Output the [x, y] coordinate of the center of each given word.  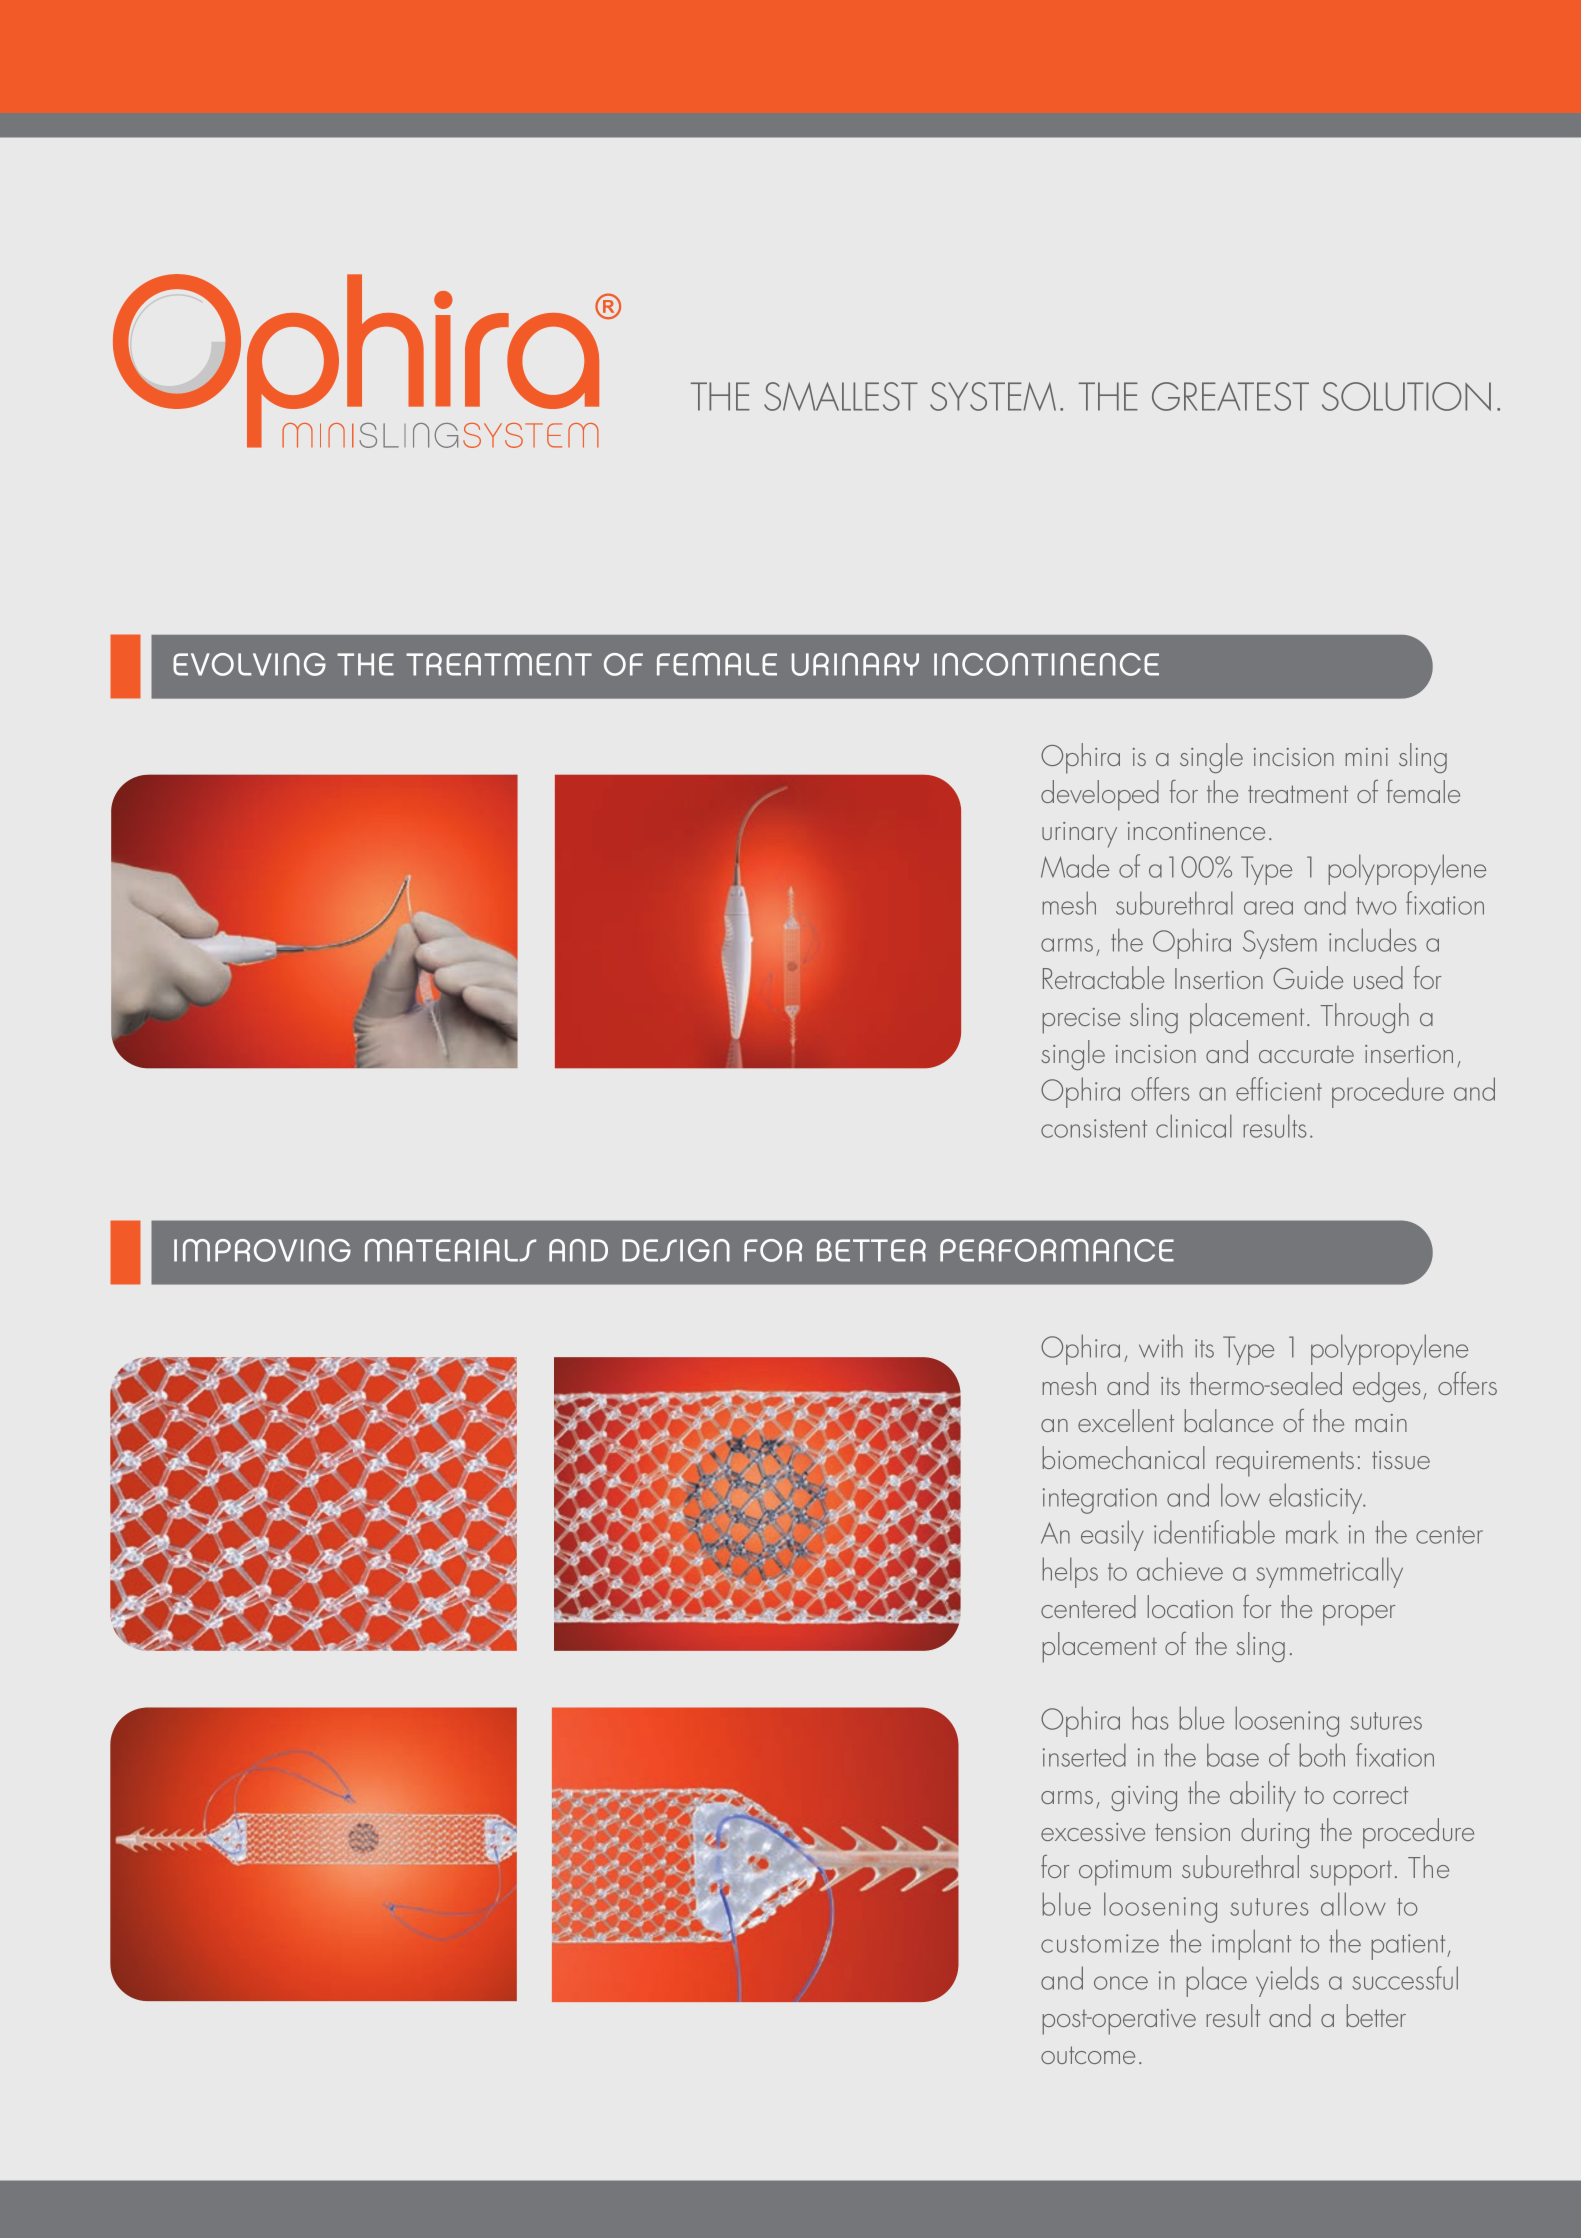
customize [1100, 1943]
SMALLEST [841, 396]
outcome [1088, 2055]
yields [1287, 1981]
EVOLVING [249, 664]
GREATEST [1230, 396]
